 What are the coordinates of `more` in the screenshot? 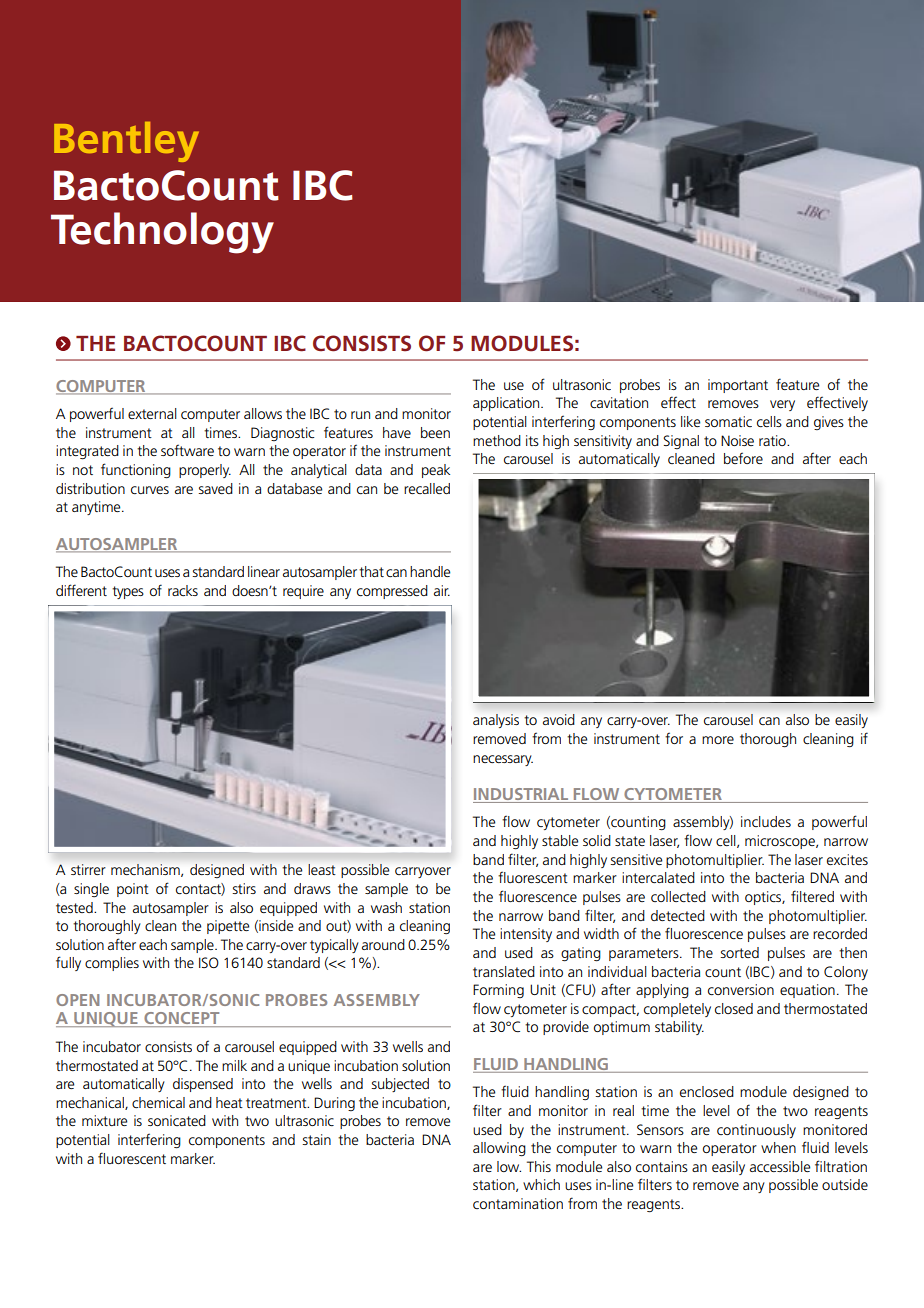 It's located at (718, 740).
